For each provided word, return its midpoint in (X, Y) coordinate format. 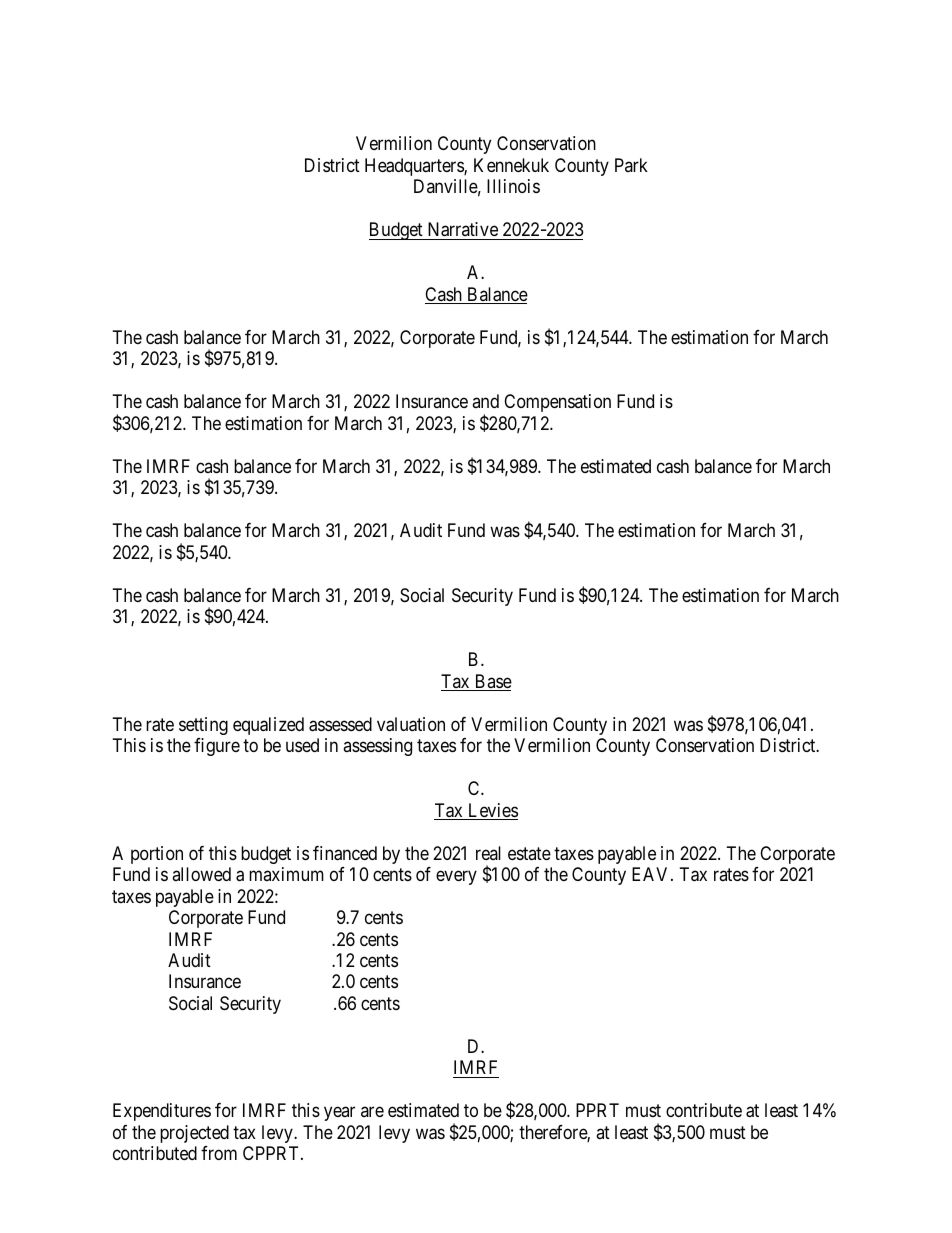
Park (631, 165)
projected (194, 1134)
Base (492, 682)
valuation (411, 724)
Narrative (462, 231)
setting (203, 726)
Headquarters (415, 167)
